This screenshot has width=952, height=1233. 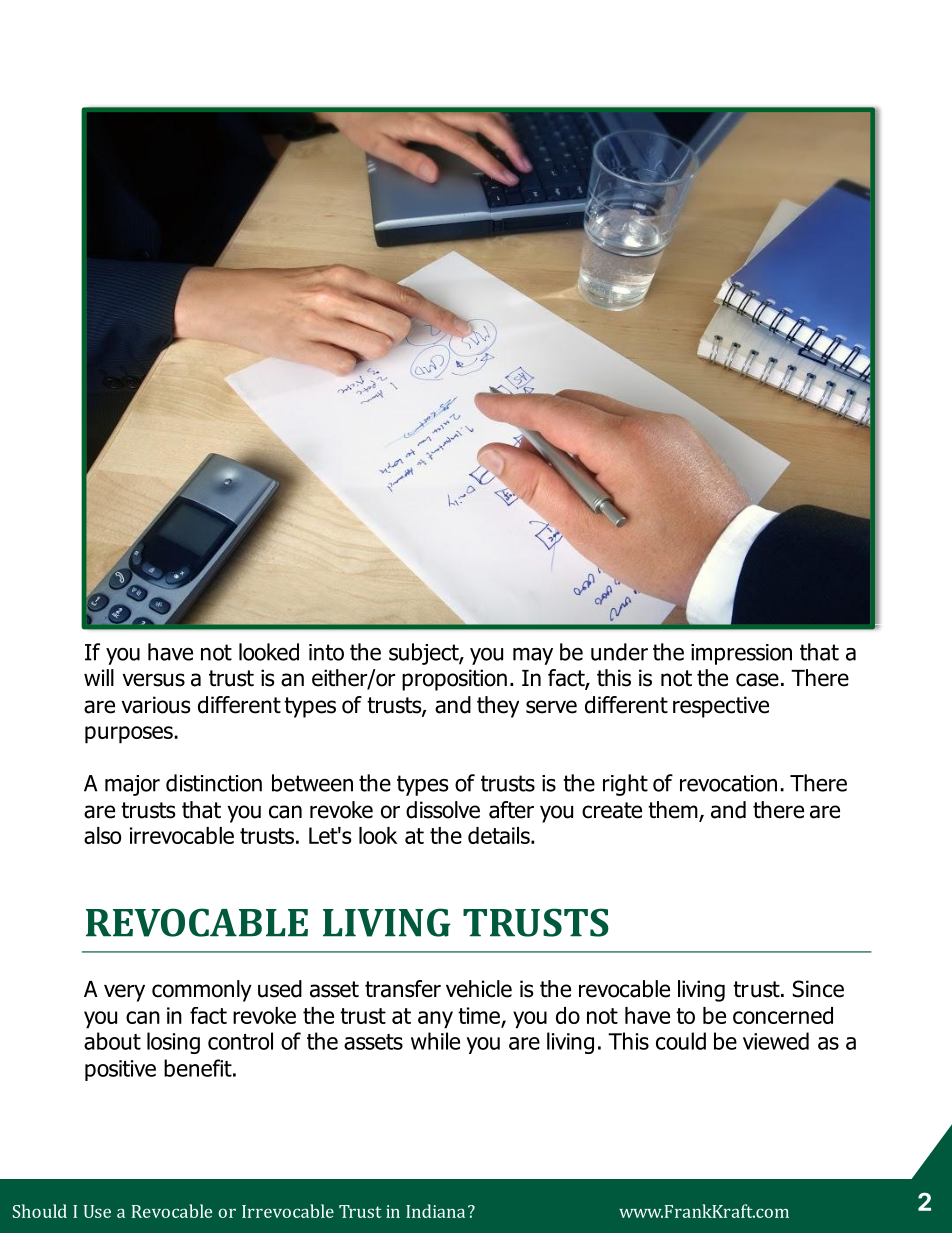 What do you see at coordinates (124, 993) in the screenshot?
I see `very` at bounding box center [124, 993].
